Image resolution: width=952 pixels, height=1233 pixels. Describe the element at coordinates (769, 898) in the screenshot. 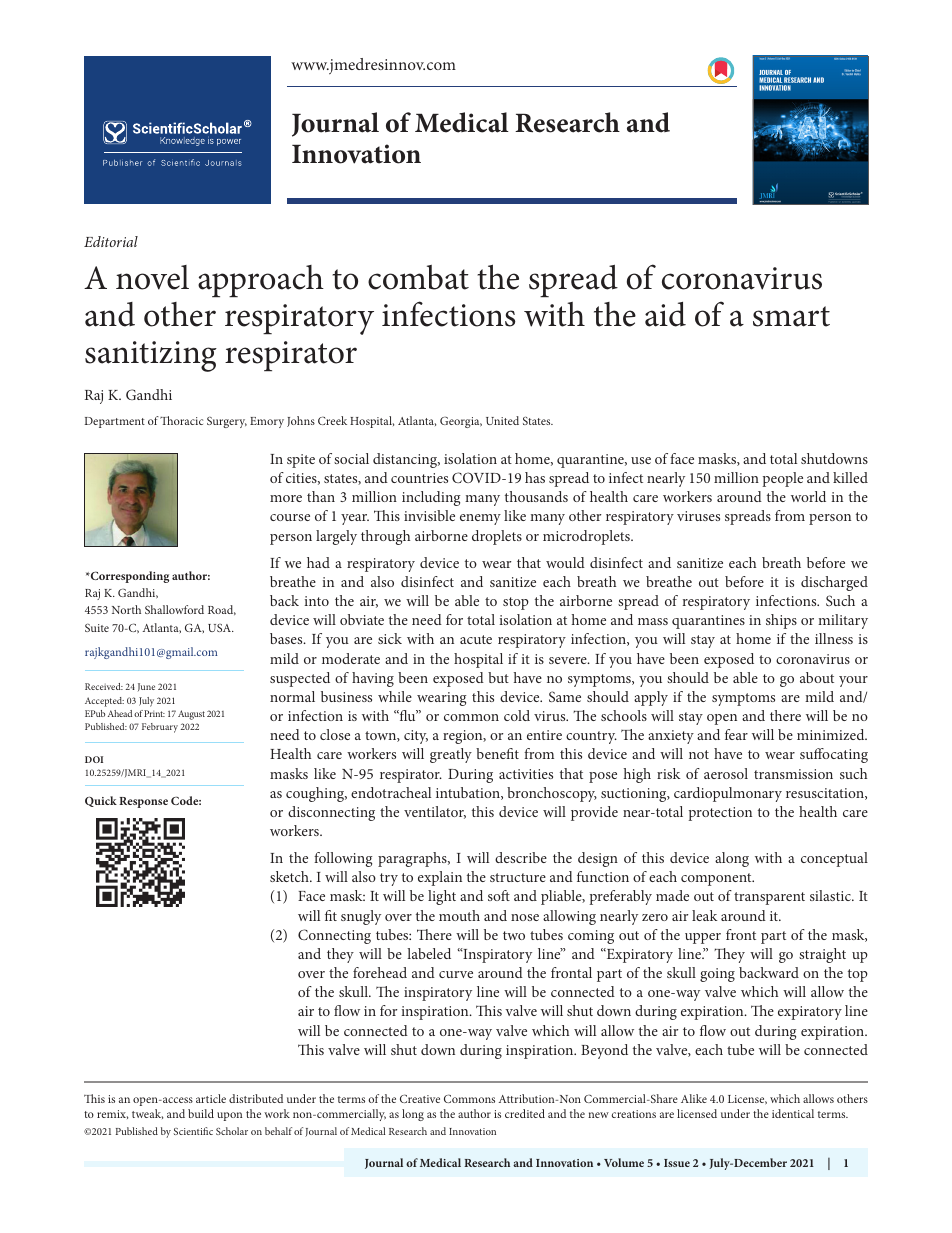

I see `transparent` at that location.
